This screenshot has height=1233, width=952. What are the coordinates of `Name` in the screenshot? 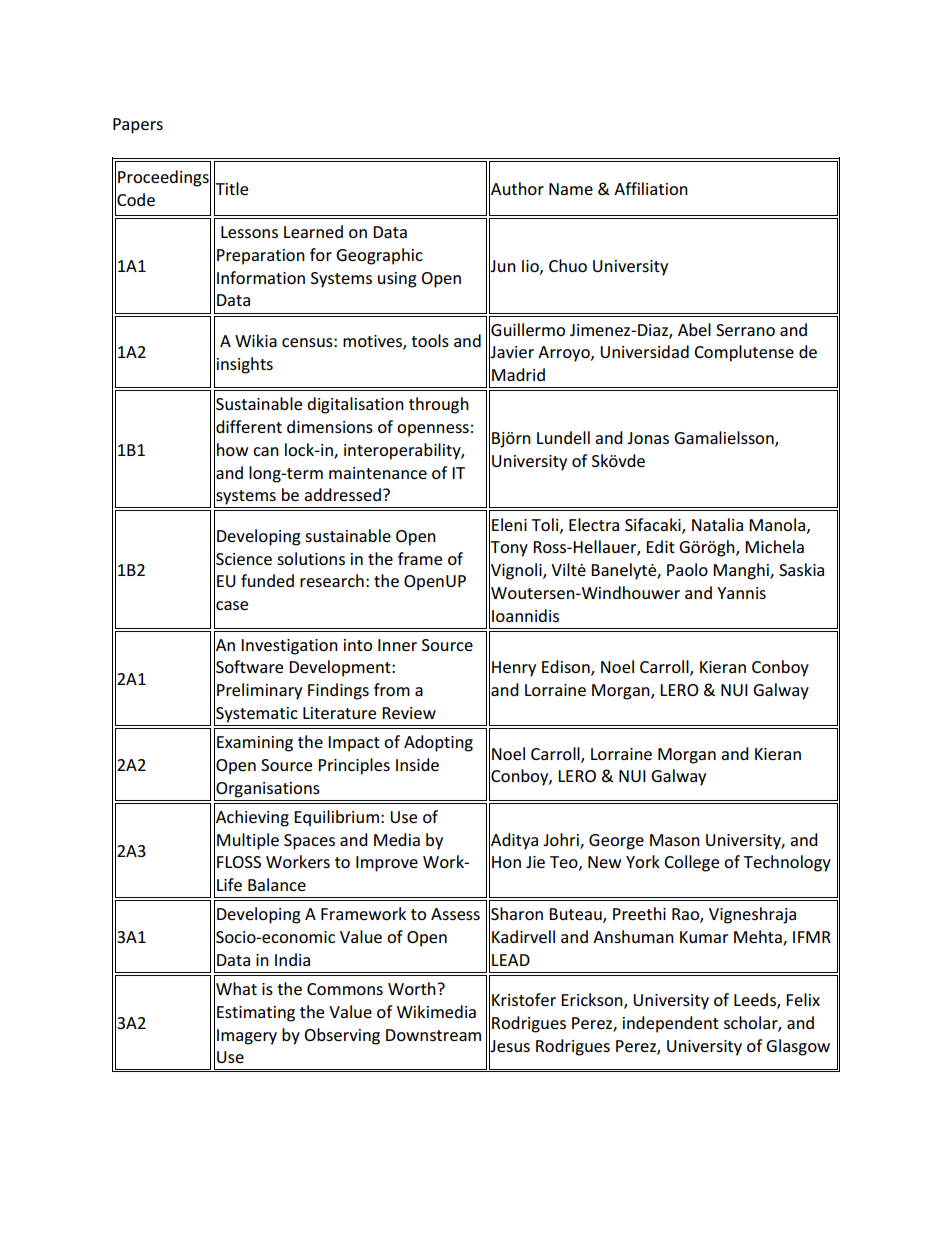 It's located at (571, 189).
